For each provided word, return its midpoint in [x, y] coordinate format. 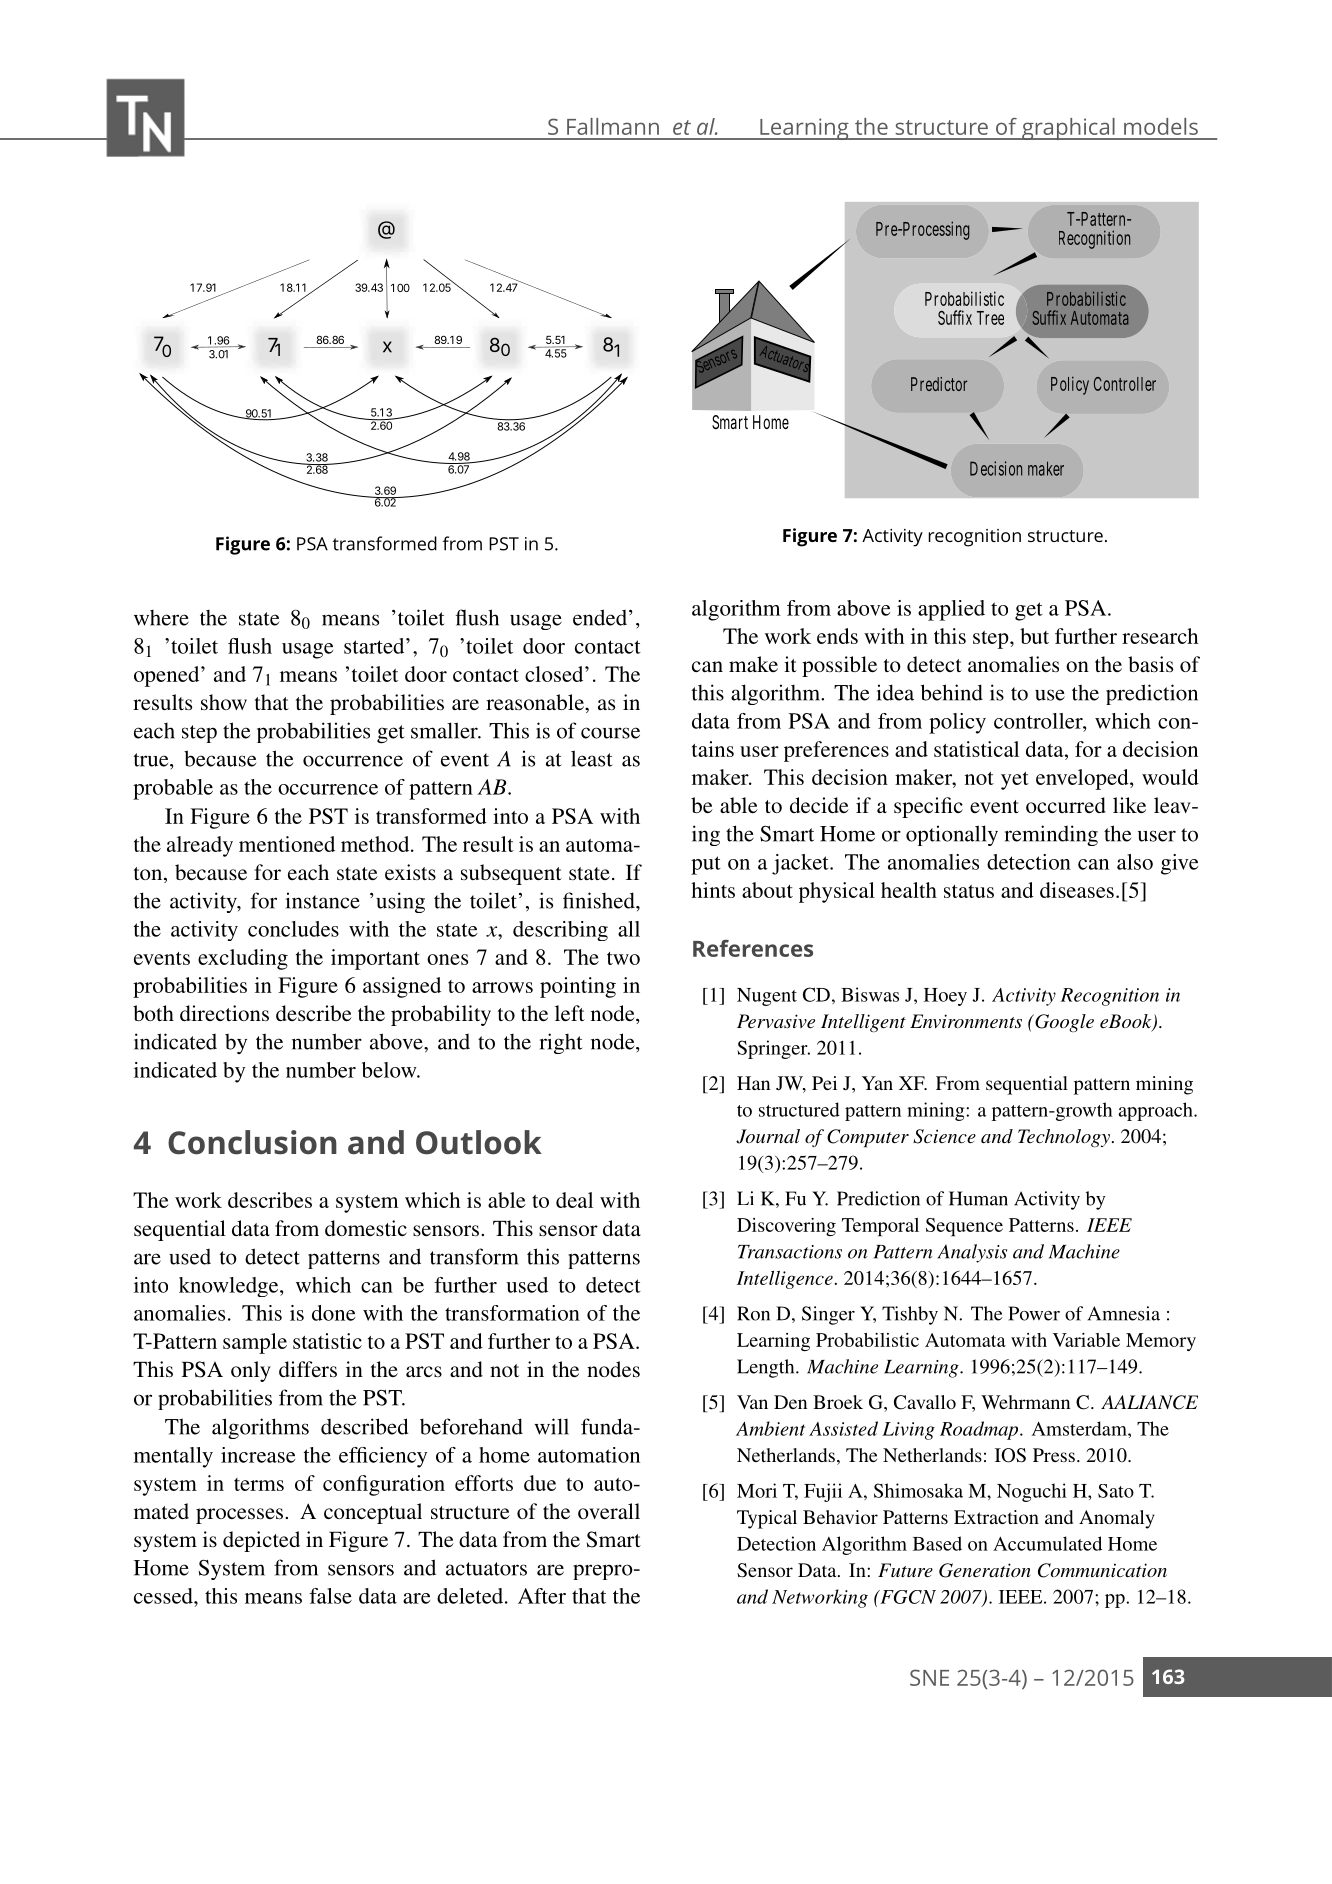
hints [713, 890]
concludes [293, 929]
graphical [1068, 129]
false [330, 1596]
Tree [990, 318]
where [161, 618]
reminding [1051, 835]
